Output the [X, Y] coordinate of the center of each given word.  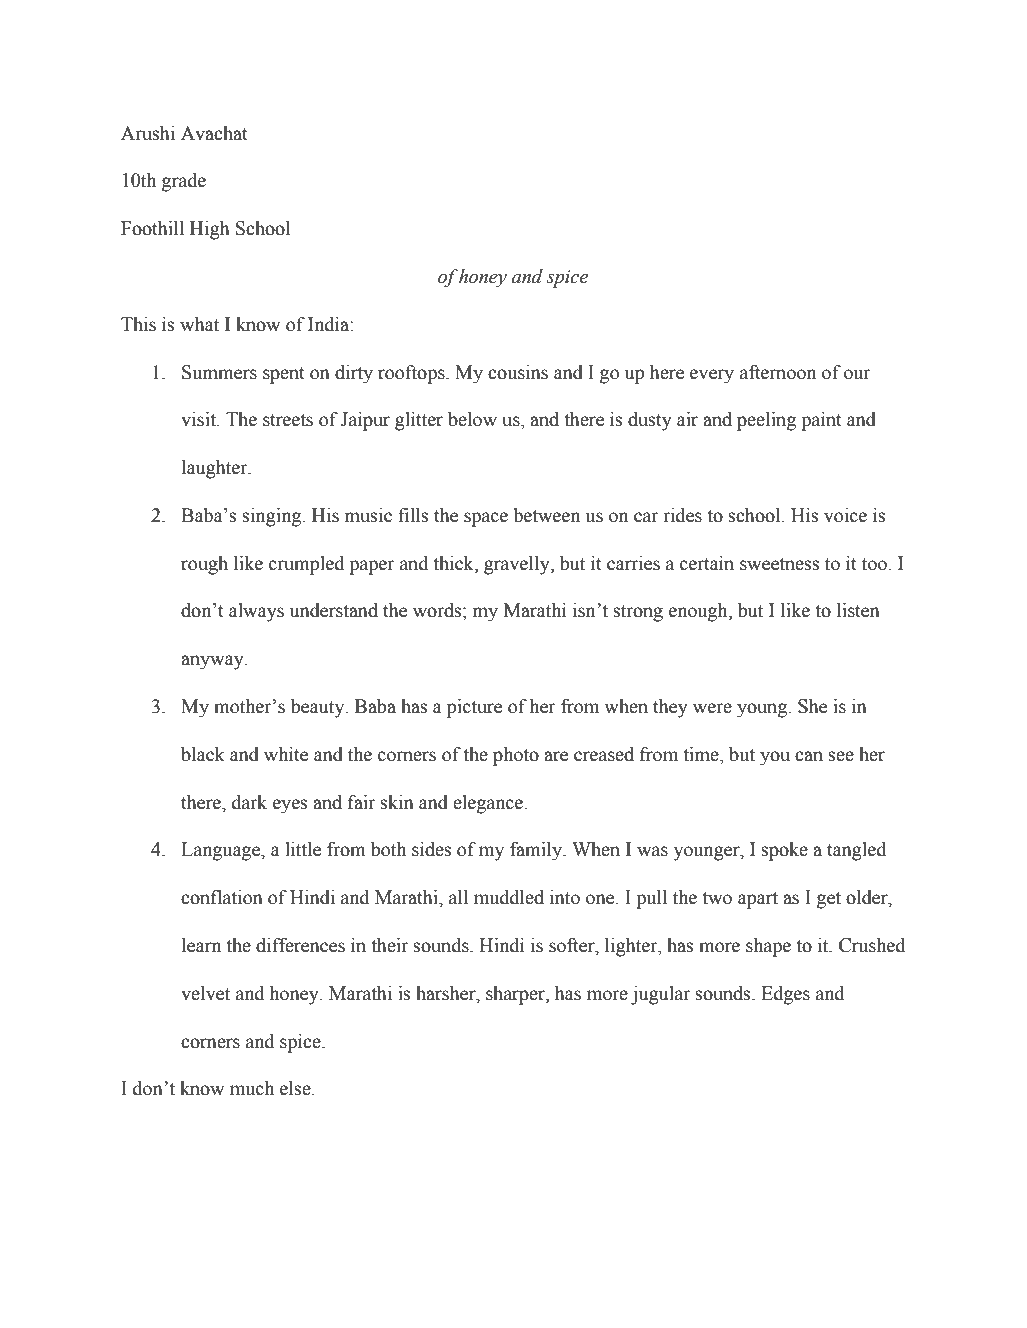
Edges [785, 995]
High [210, 230]
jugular [661, 995]
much [252, 1088]
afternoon [778, 372]
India [329, 324]
